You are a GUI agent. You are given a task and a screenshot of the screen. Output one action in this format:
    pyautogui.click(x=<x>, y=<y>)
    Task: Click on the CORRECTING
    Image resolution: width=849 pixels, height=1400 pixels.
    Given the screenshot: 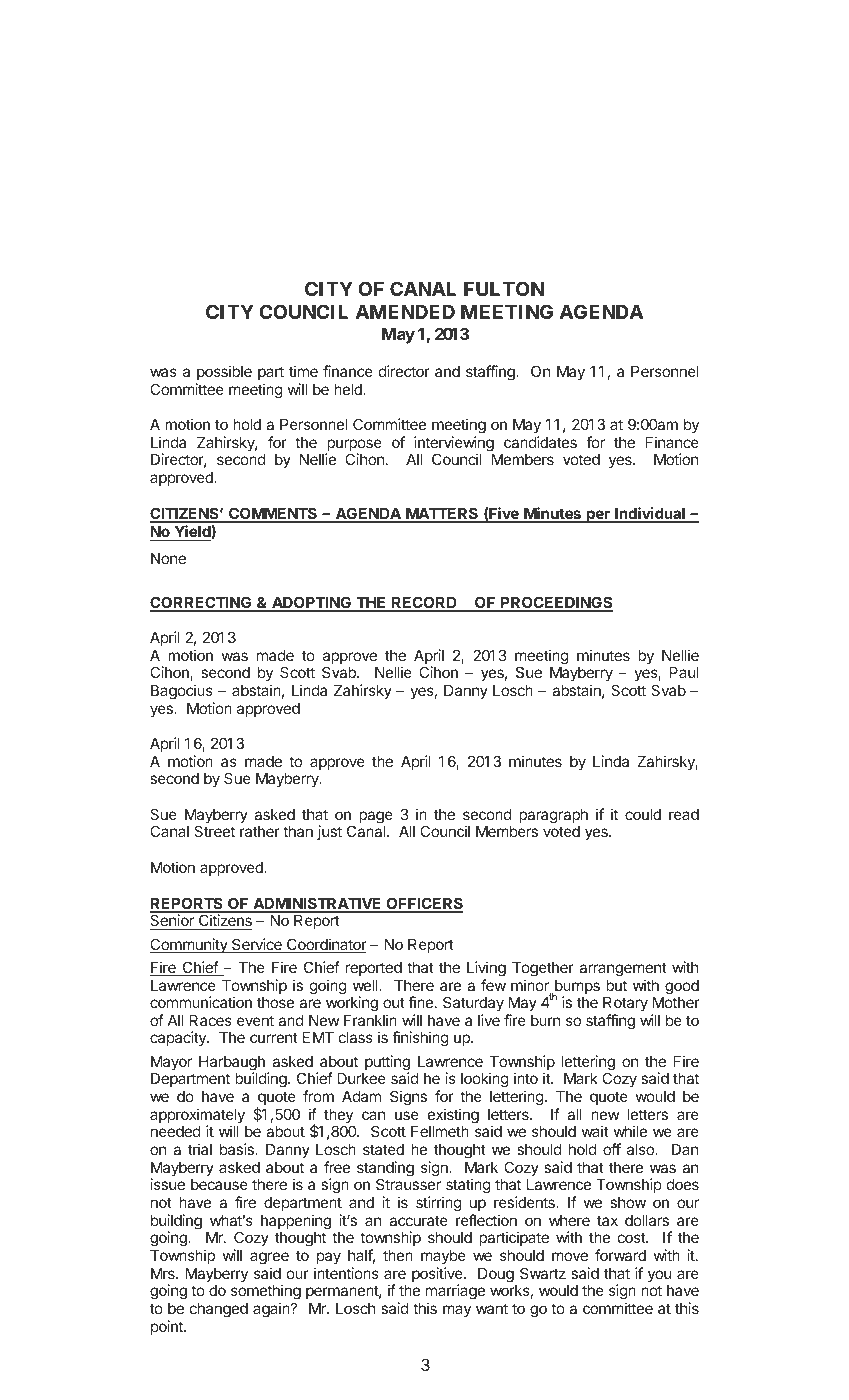 What is the action you would take?
    pyautogui.click(x=202, y=603)
